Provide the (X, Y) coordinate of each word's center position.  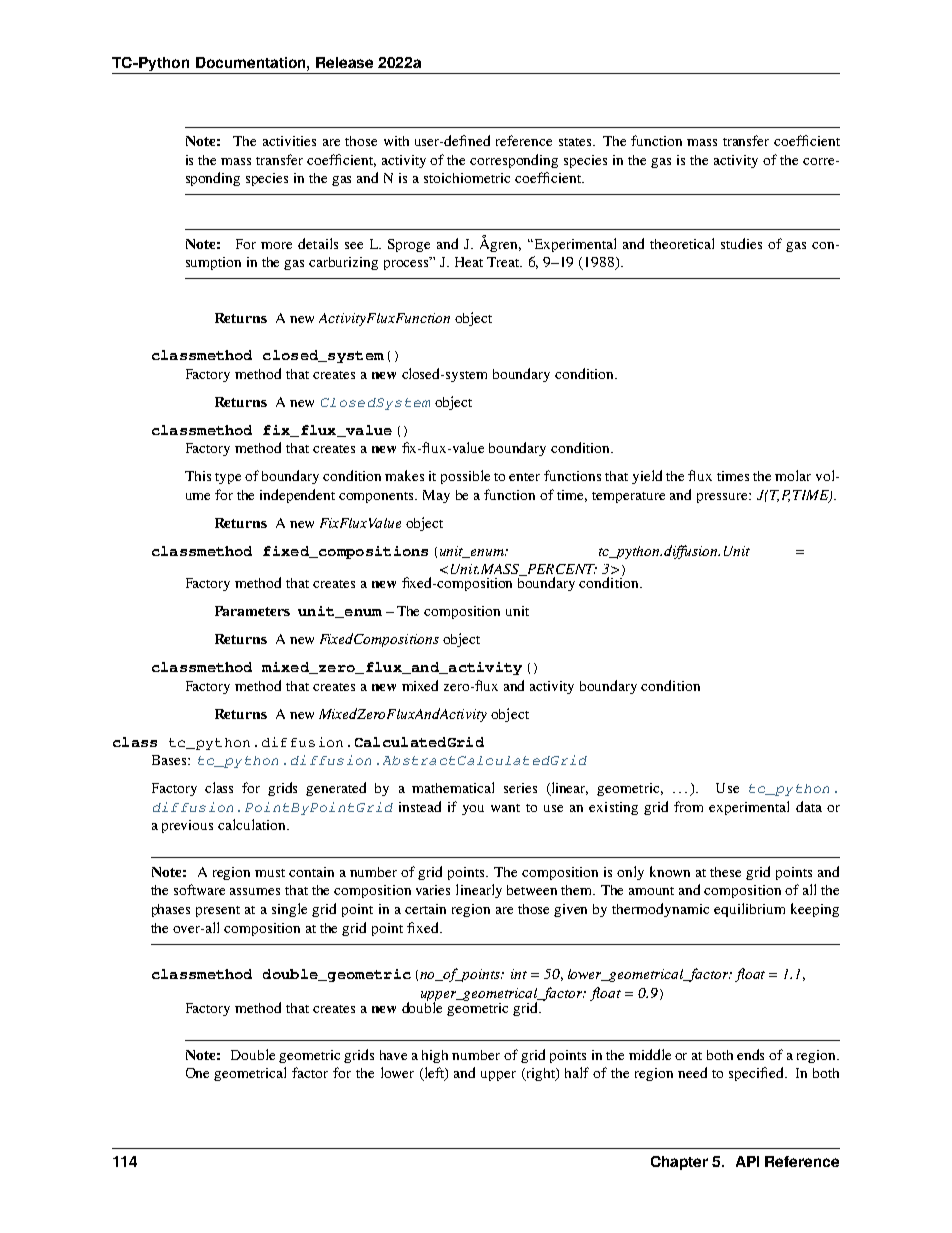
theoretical (682, 243)
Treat (504, 262)
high (435, 1056)
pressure (723, 498)
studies (741, 243)
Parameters (252, 611)
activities (289, 141)
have (393, 1055)
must (270, 873)
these (725, 872)
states (576, 142)
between (532, 890)
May (436, 496)
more (276, 245)
